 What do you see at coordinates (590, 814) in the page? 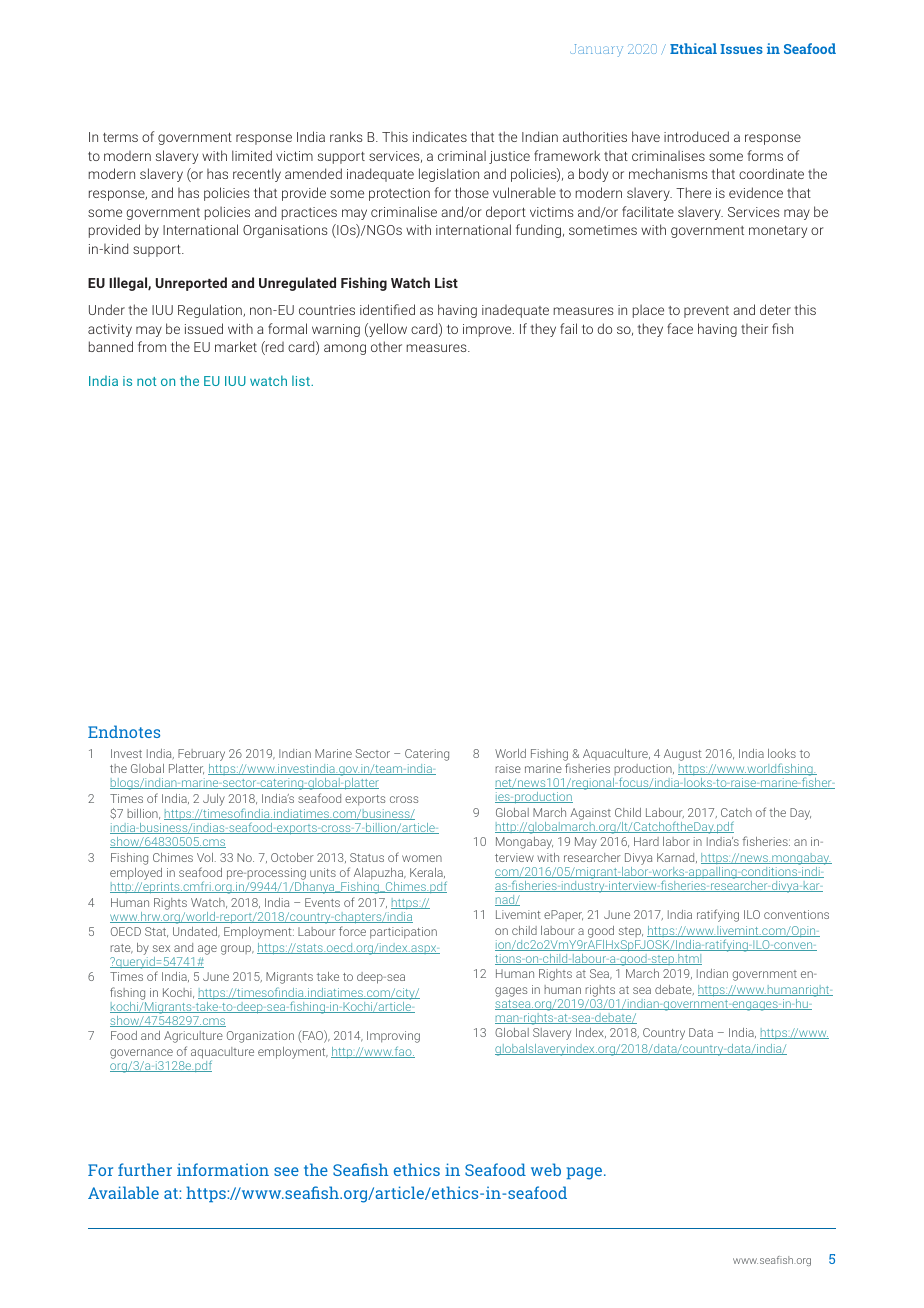
I see `Against` at bounding box center [590, 814].
